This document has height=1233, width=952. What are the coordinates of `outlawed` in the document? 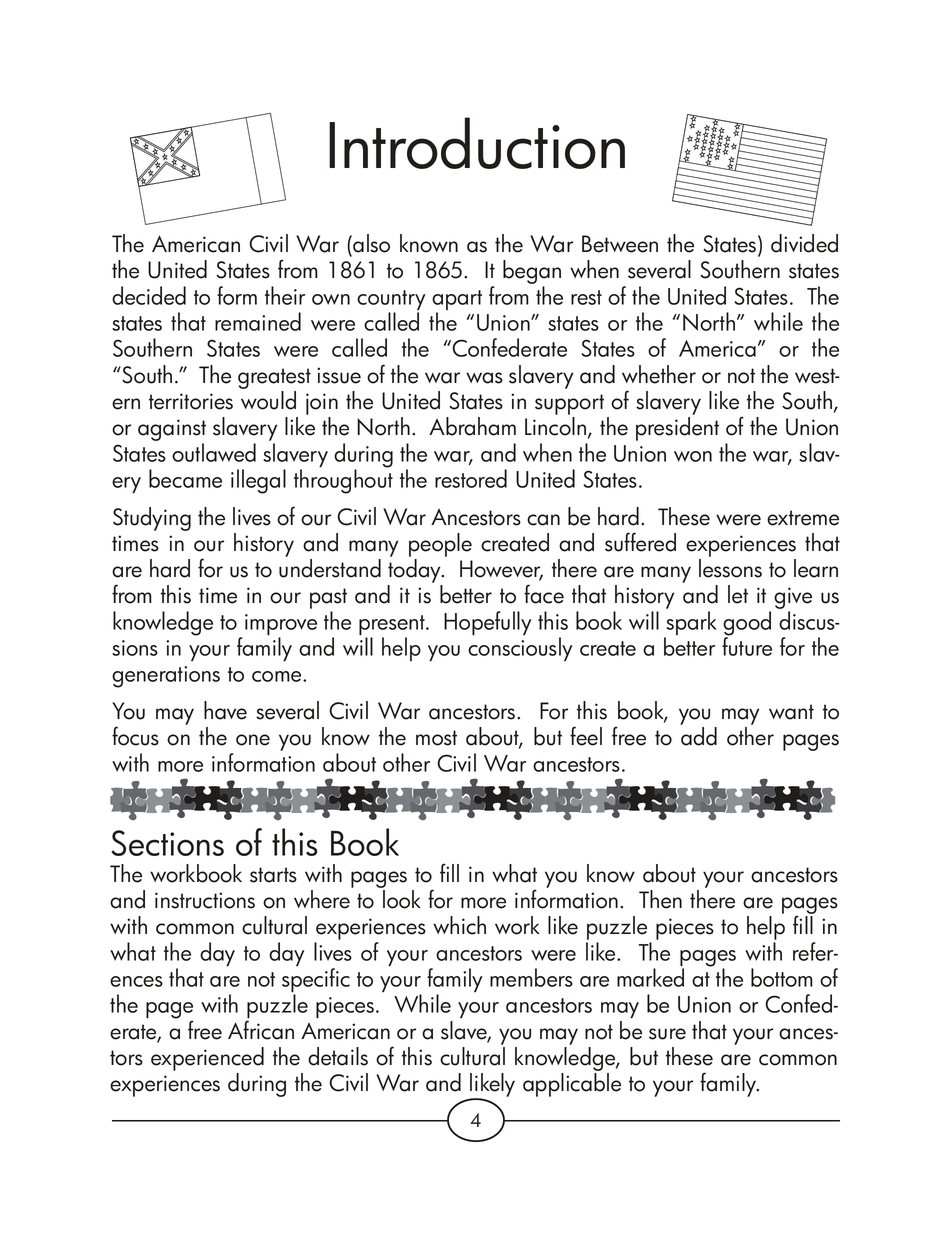 It's located at (214, 452).
